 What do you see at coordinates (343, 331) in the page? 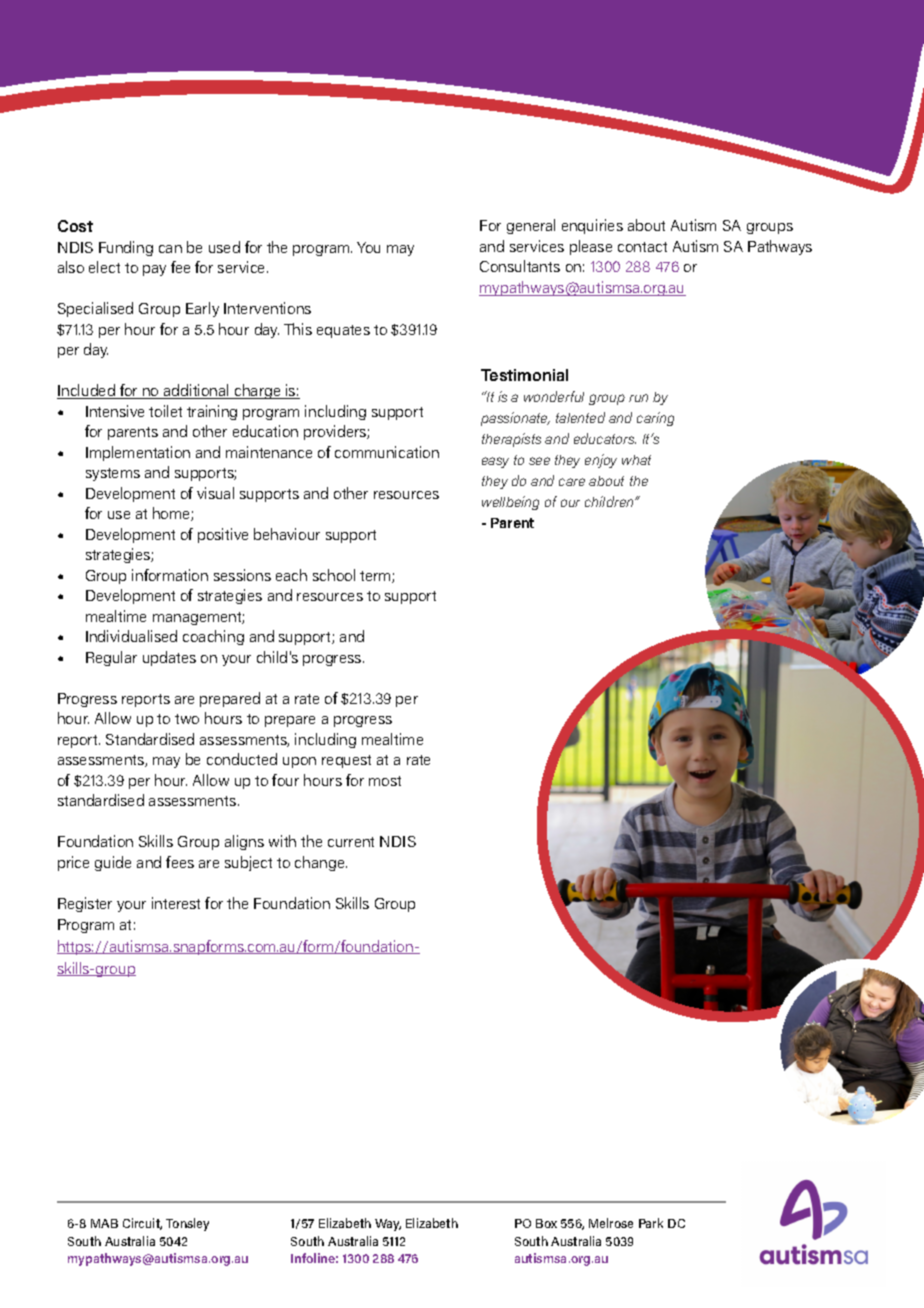
I see `equates` at bounding box center [343, 331].
